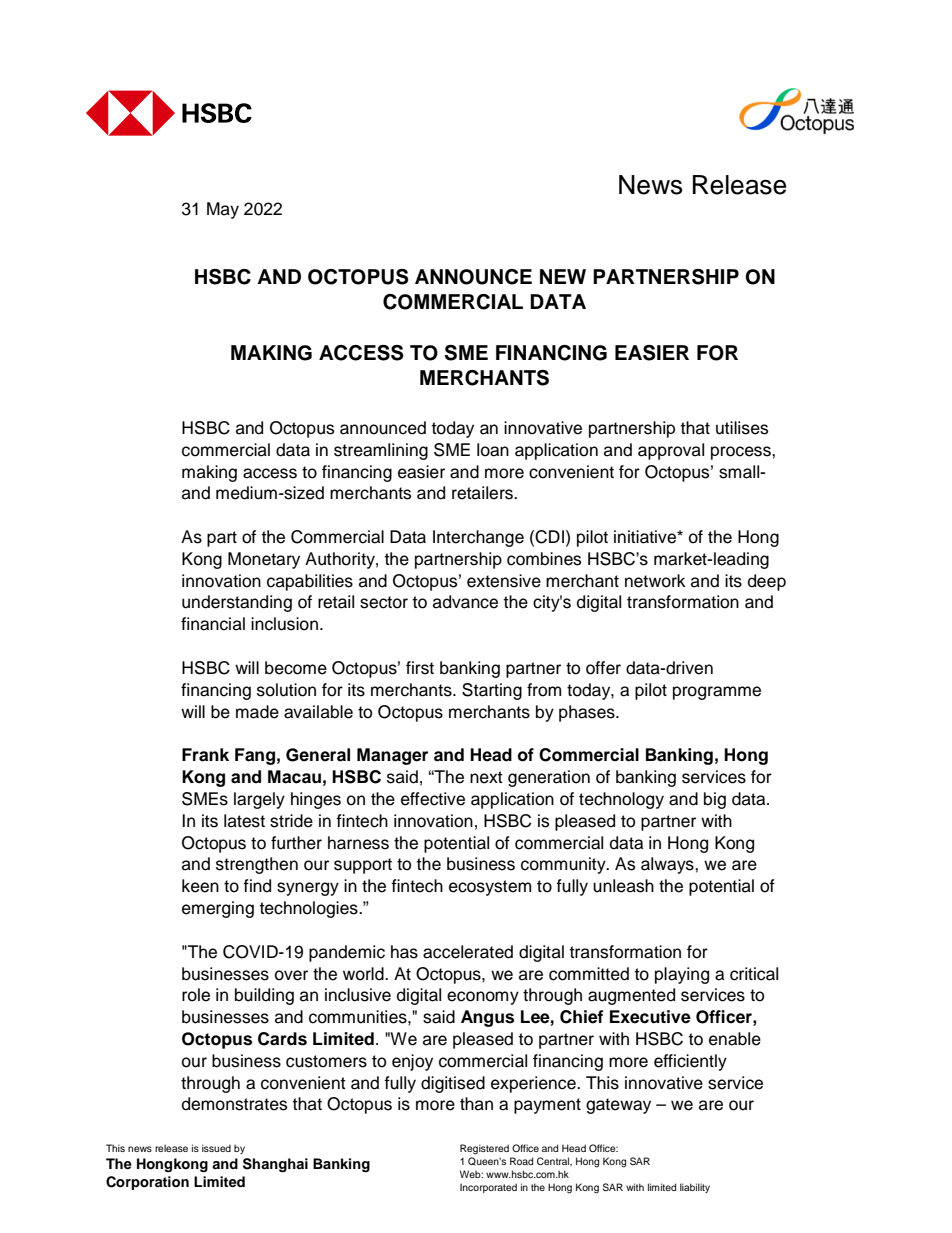 The image size is (952, 1233). I want to click on Monetary, so click(264, 560).
